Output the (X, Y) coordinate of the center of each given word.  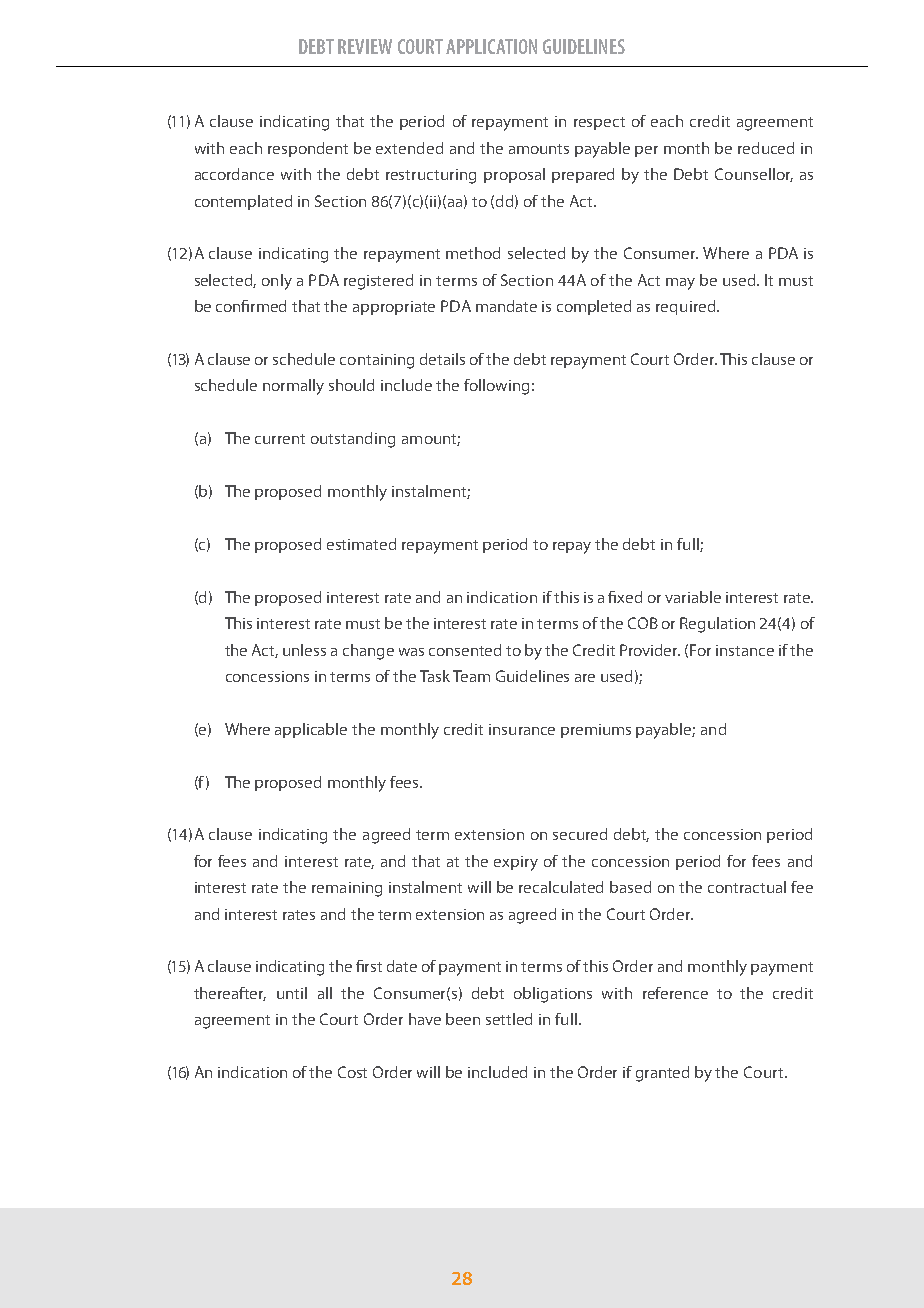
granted (662, 1074)
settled (509, 1019)
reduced (766, 148)
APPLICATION (491, 46)
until (292, 993)
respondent (308, 149)
